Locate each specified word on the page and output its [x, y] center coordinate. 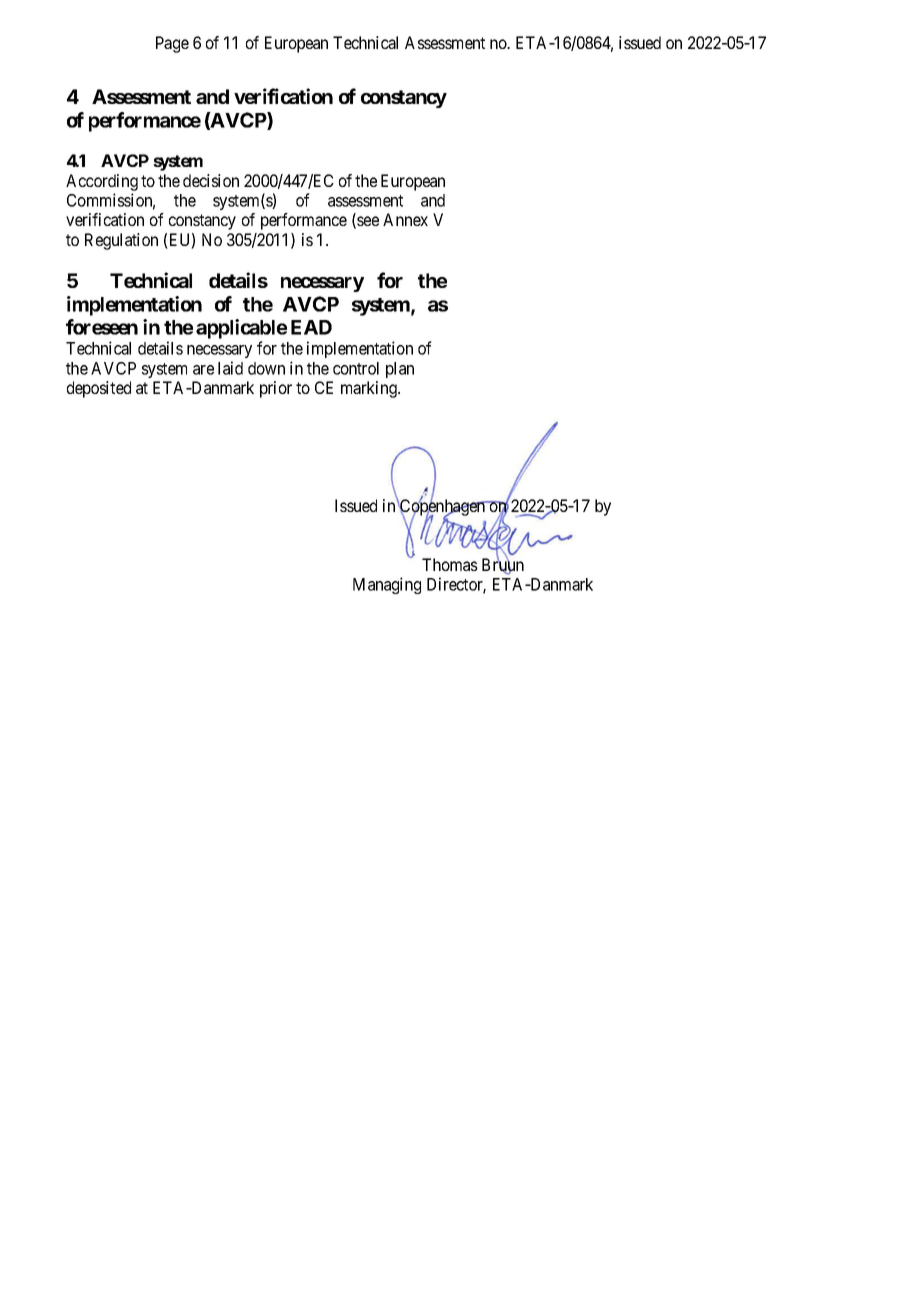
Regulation [121, 241]
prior [276, 389]
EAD [311, 327]
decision [211, 180]
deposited [99, 389]
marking [370, 389]
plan [400, 370]
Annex [405, 219]
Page [172, 44]
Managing [387, 585]
